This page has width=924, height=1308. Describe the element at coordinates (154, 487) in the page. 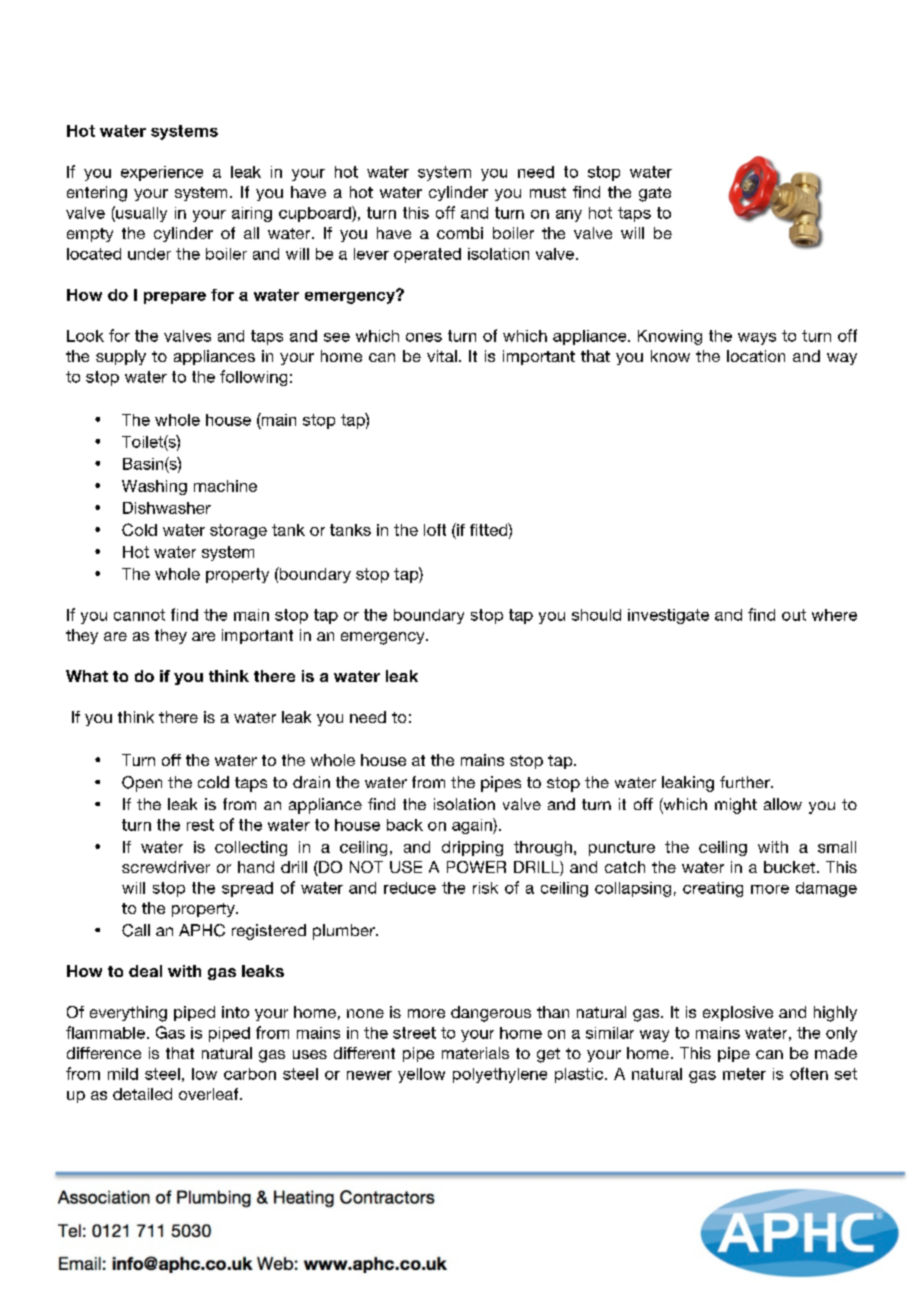

I see `Washing` at that location.
